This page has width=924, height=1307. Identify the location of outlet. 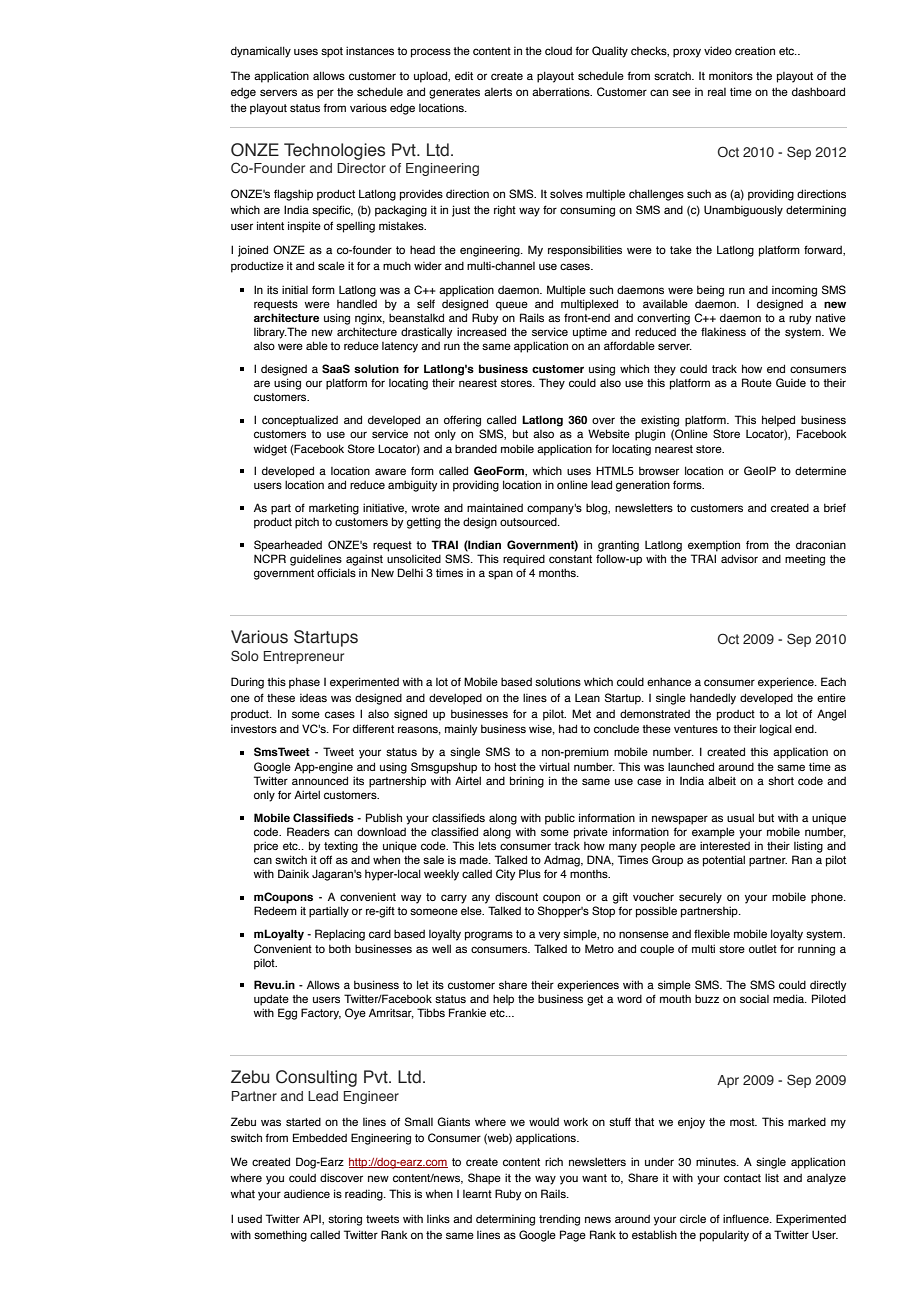
(763, 949).
